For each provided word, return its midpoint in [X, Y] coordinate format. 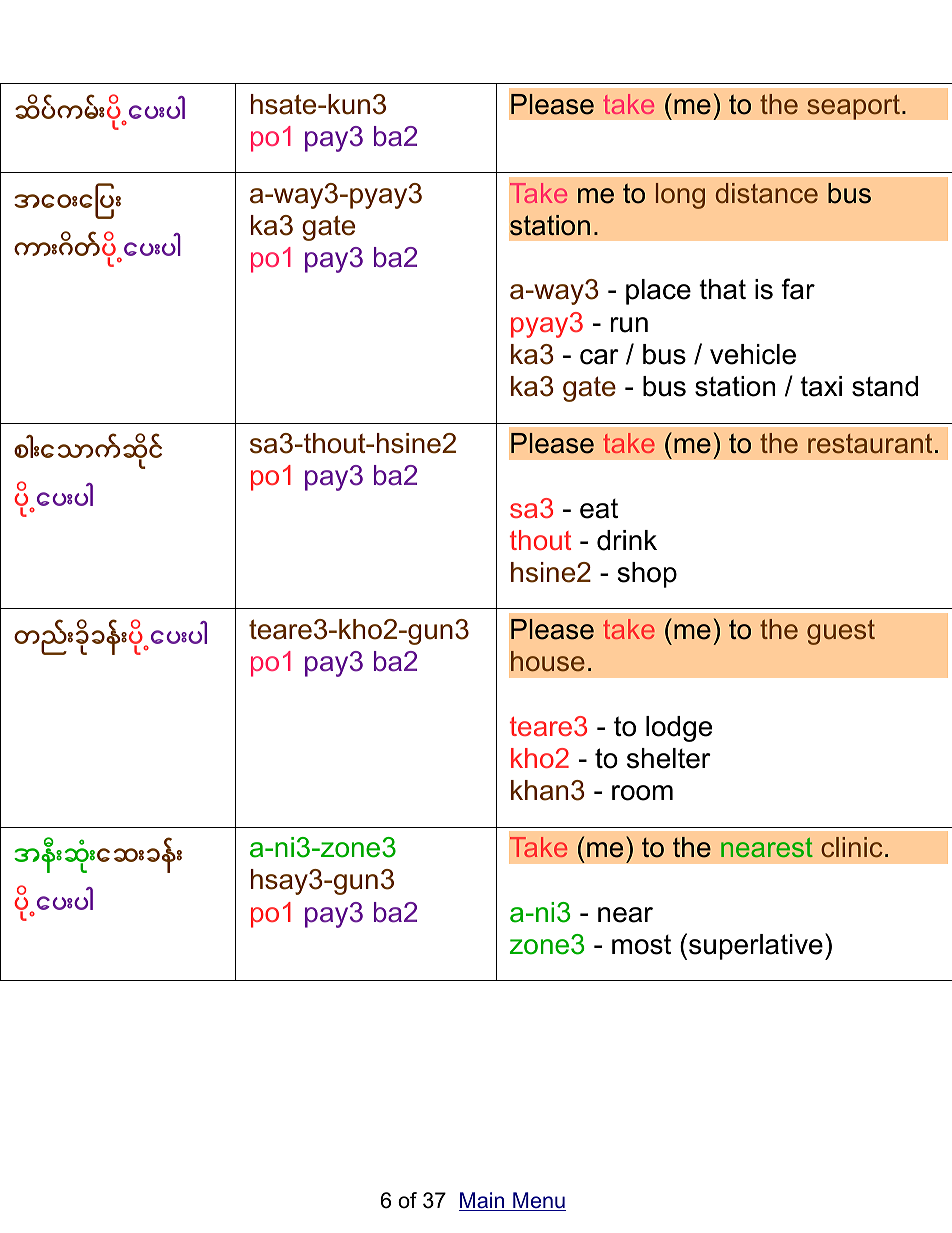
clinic [852, 847]
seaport [853, 107]
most [641, 945]
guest [841, 632]
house [548, 661]
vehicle [753, 354]
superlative [756, 947]
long [680, 196]
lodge [679, 729]
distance [767, 193]
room [642, 793]
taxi [821, 386]
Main [483, 1201]
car [599, 357]
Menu [538, 1201]
